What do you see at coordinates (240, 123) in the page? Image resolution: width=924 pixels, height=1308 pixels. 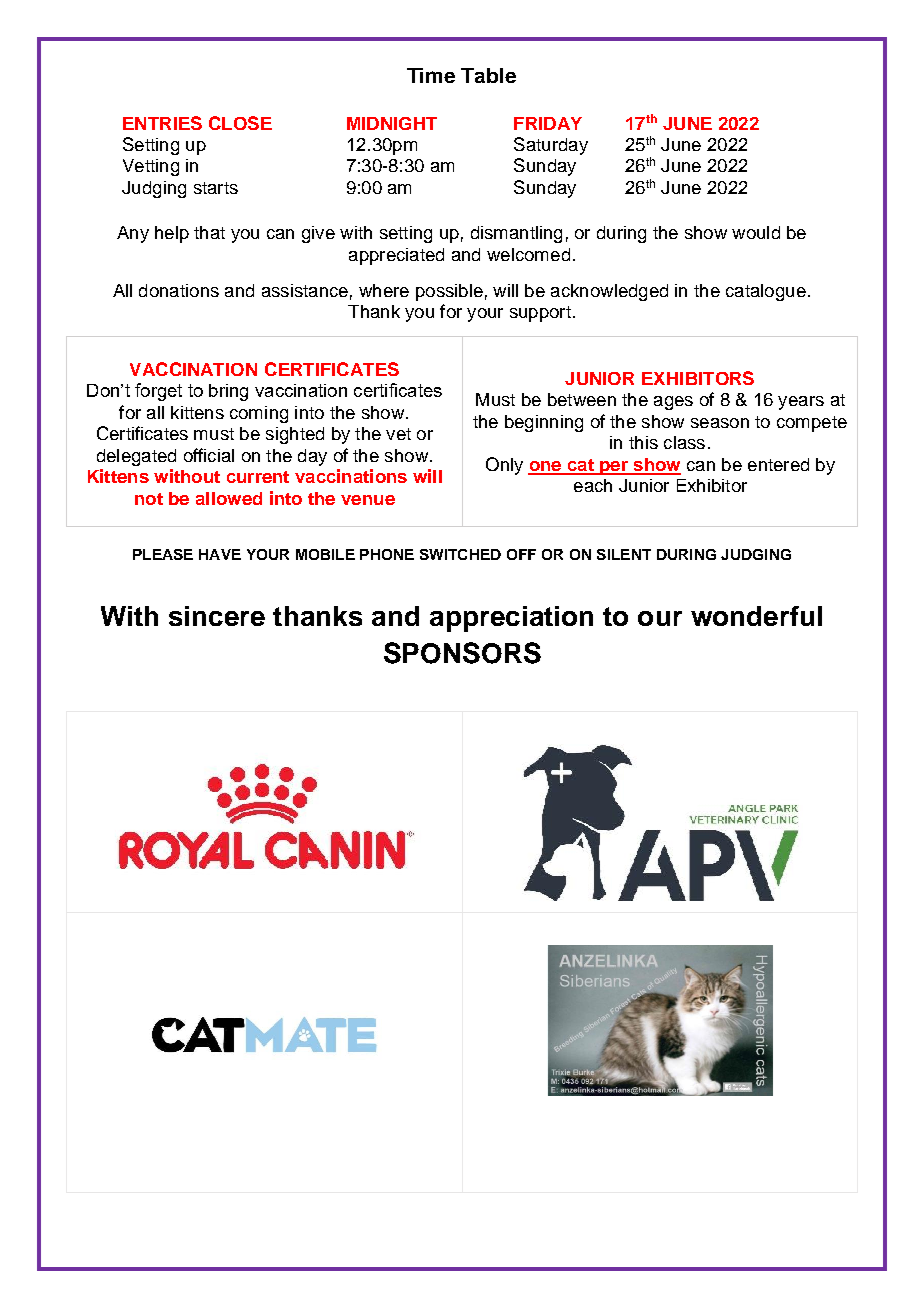 I see `CLOSE` at bounding box center [240, 123].
